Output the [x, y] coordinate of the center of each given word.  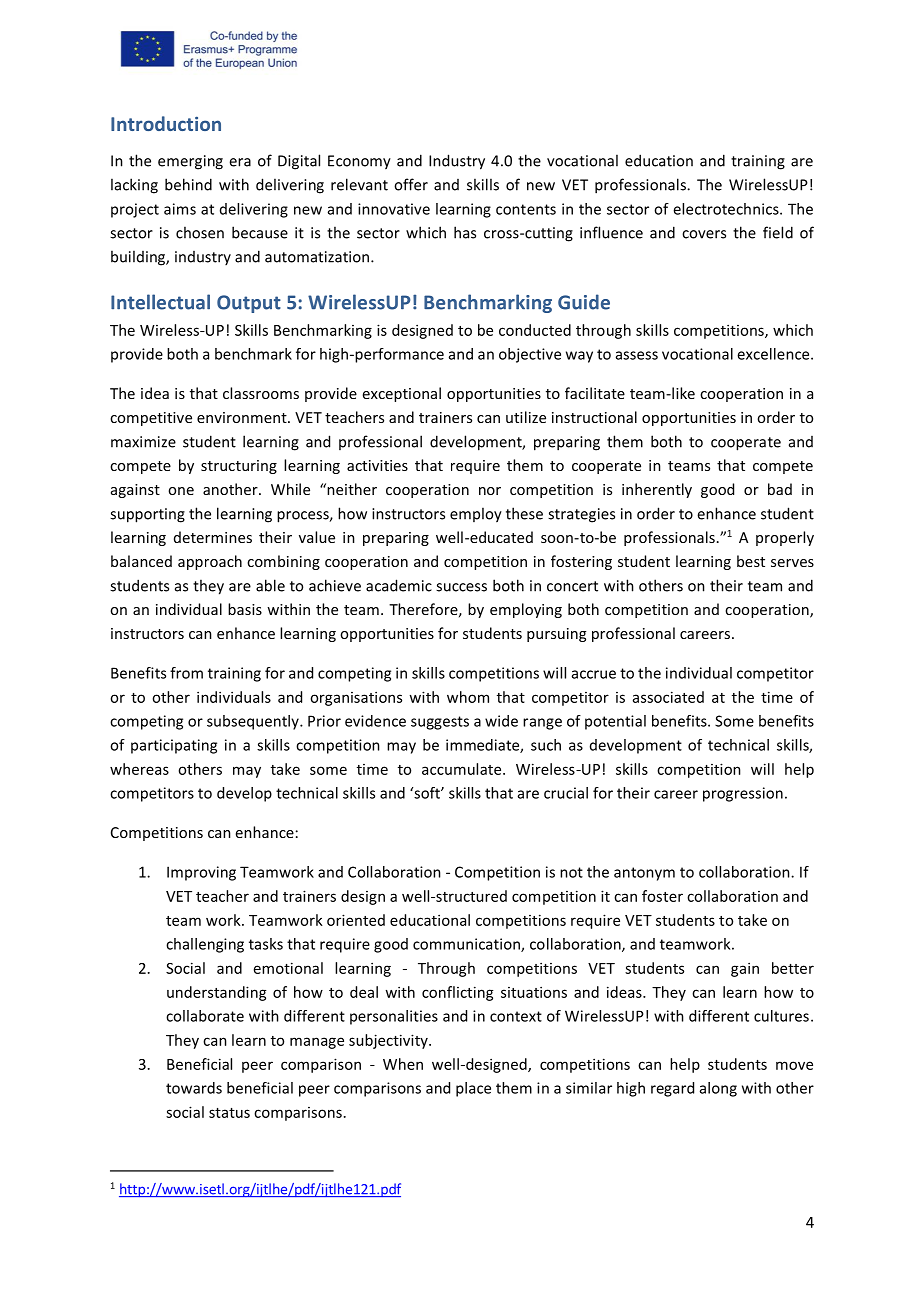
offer [411, 184]
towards [194, 1088]
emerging [190, 162]
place [473, 1089]
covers [704, 234]
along [718, 1089]
